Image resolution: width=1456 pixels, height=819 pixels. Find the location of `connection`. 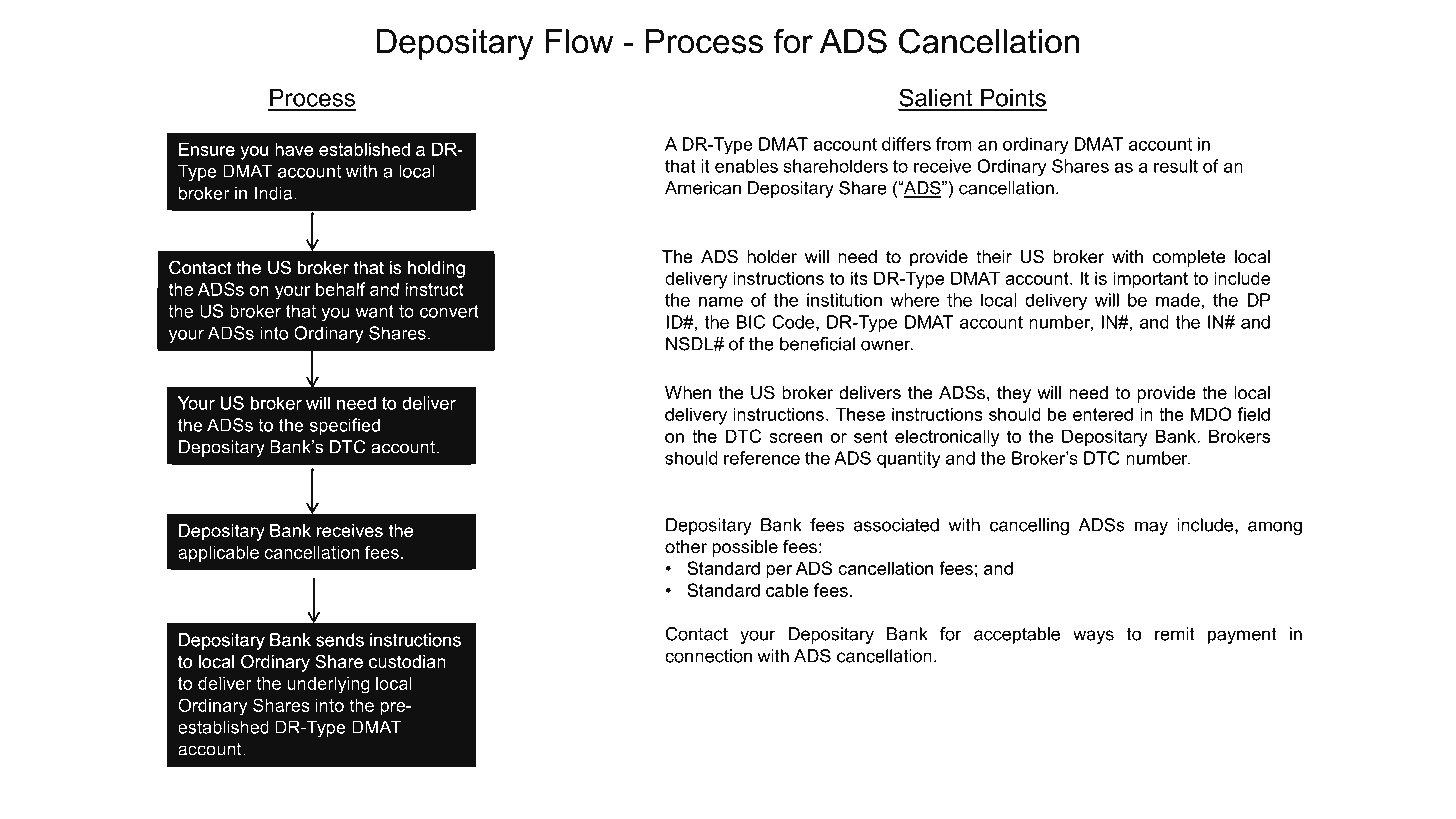

connection is located at coordinates (708, 656).
